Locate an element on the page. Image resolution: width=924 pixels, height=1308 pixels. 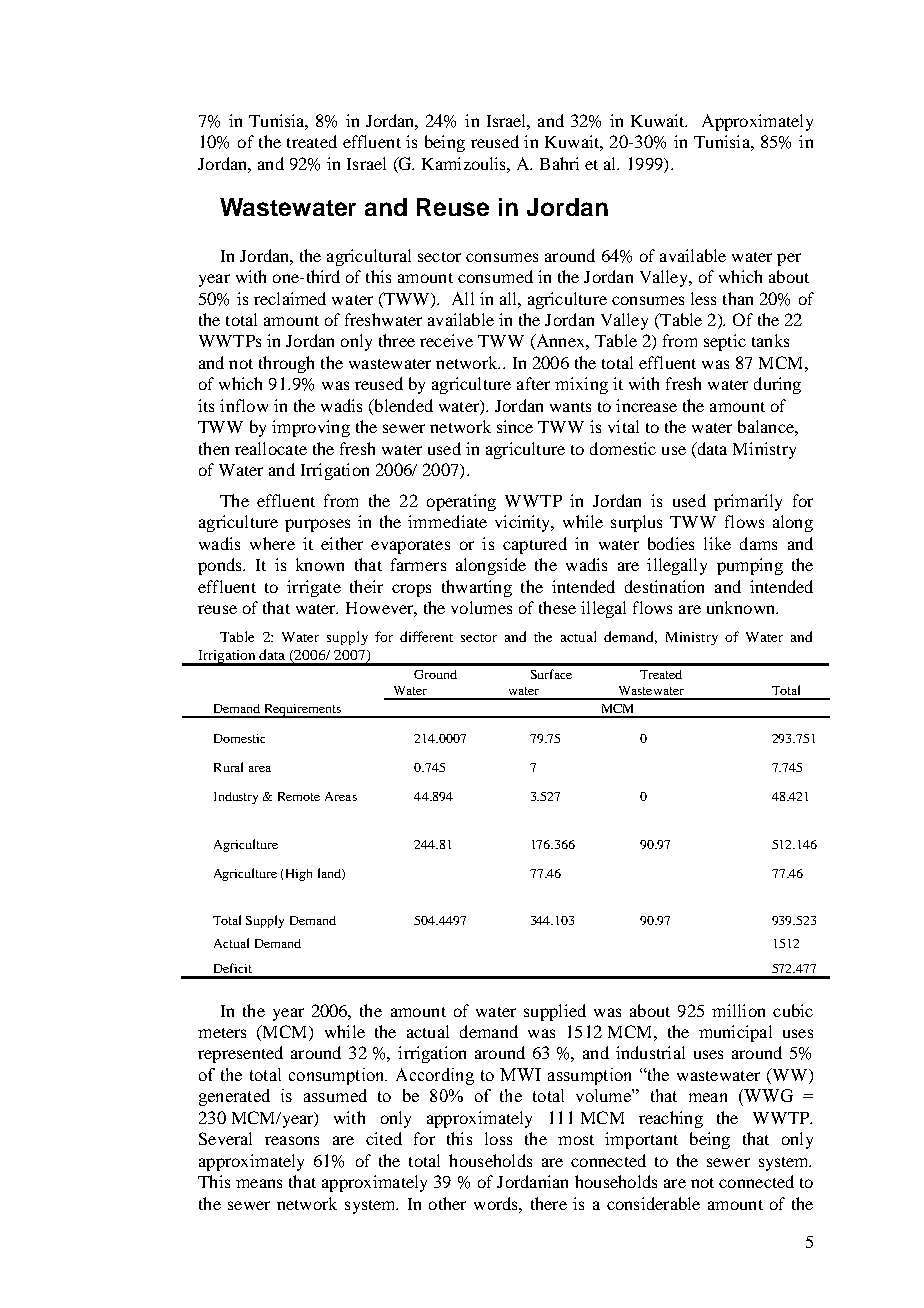
where is located at coordinates (272, 543).
